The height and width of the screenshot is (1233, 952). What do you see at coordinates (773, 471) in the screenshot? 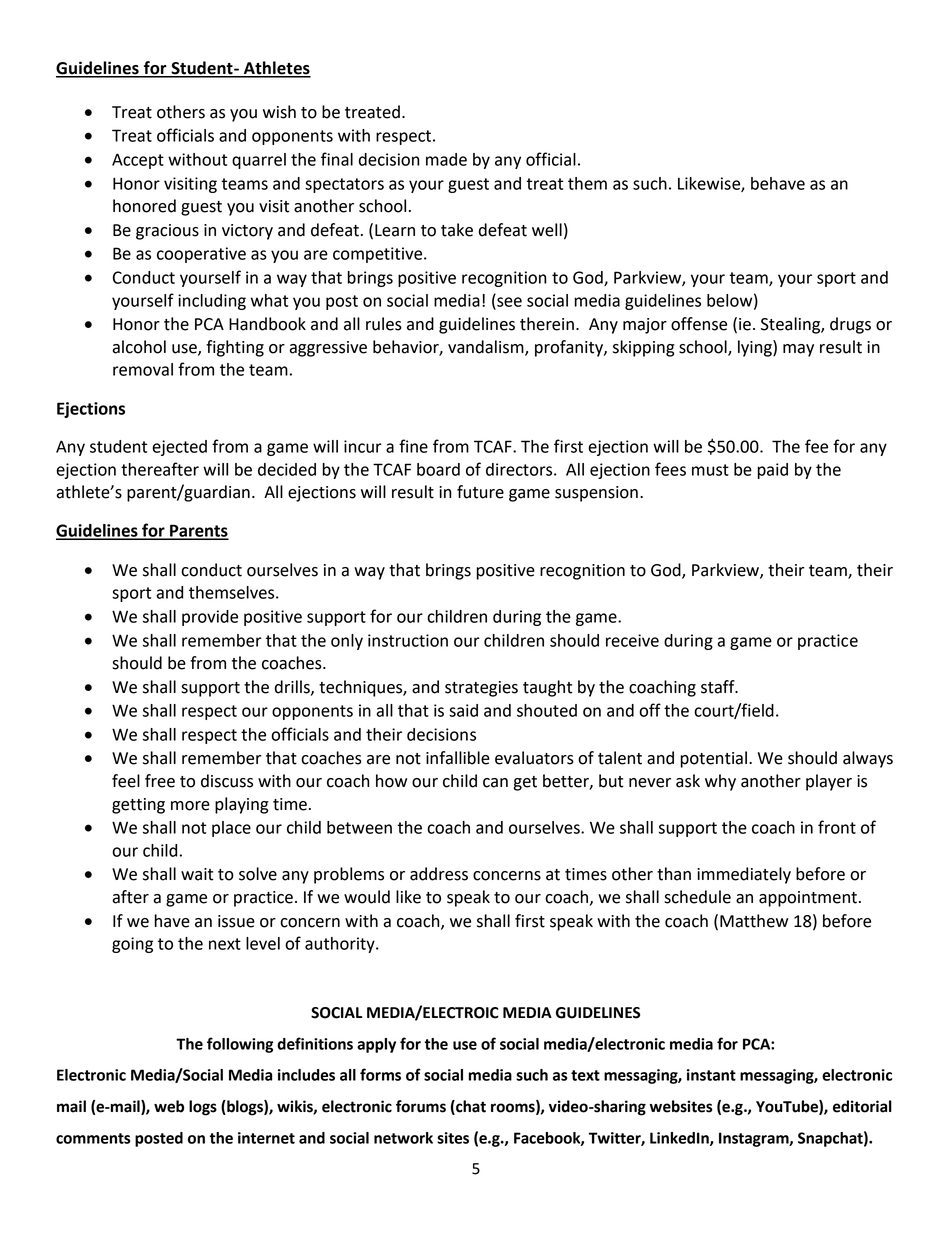
I see `paid` at bounding box center [773, 471].
